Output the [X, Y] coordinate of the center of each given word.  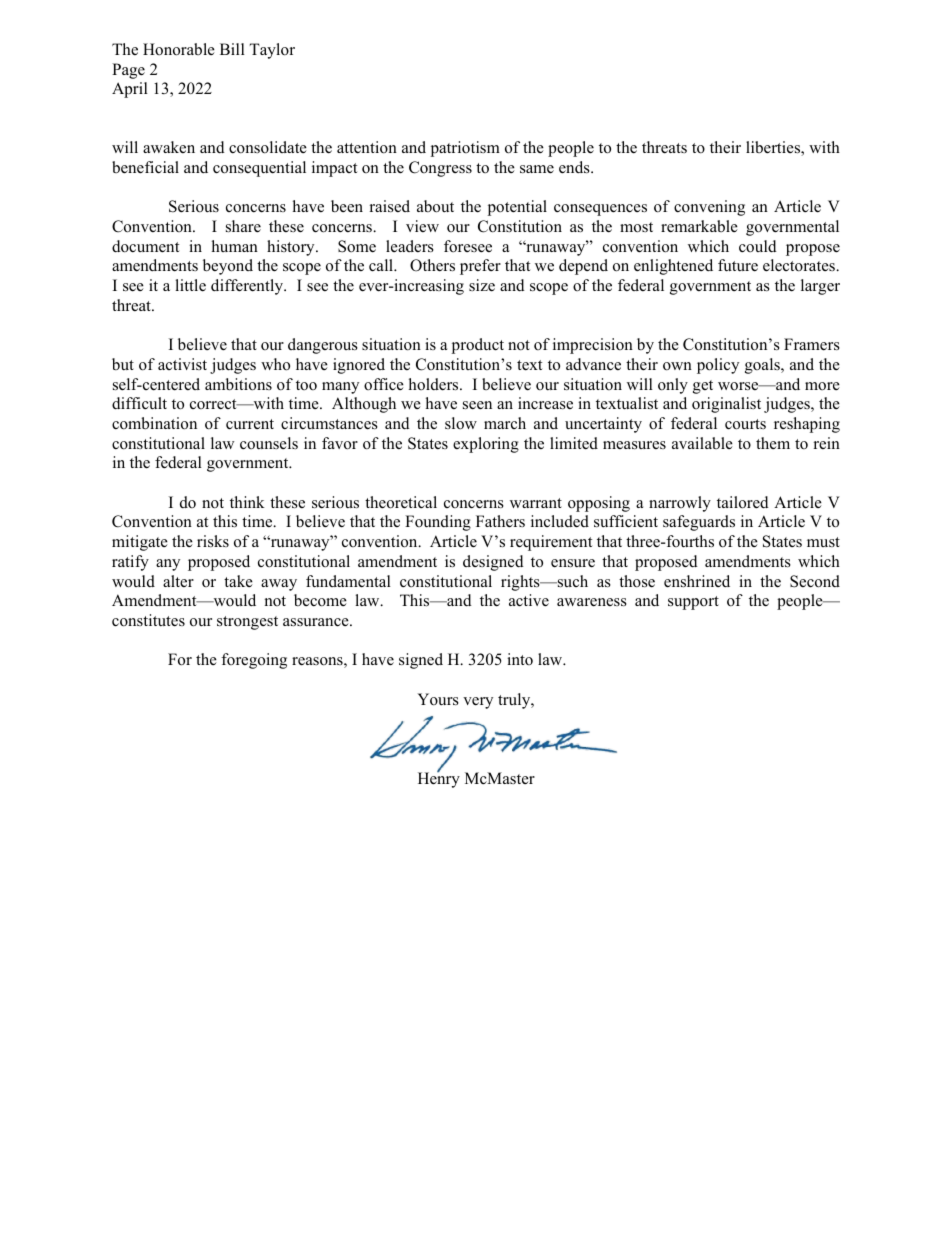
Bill [232, 49]
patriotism [465, 149]
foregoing [254, 661]
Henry [439, 779]
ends [575, 167]
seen [477, 405]
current [250, 424]
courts [745, 424]
